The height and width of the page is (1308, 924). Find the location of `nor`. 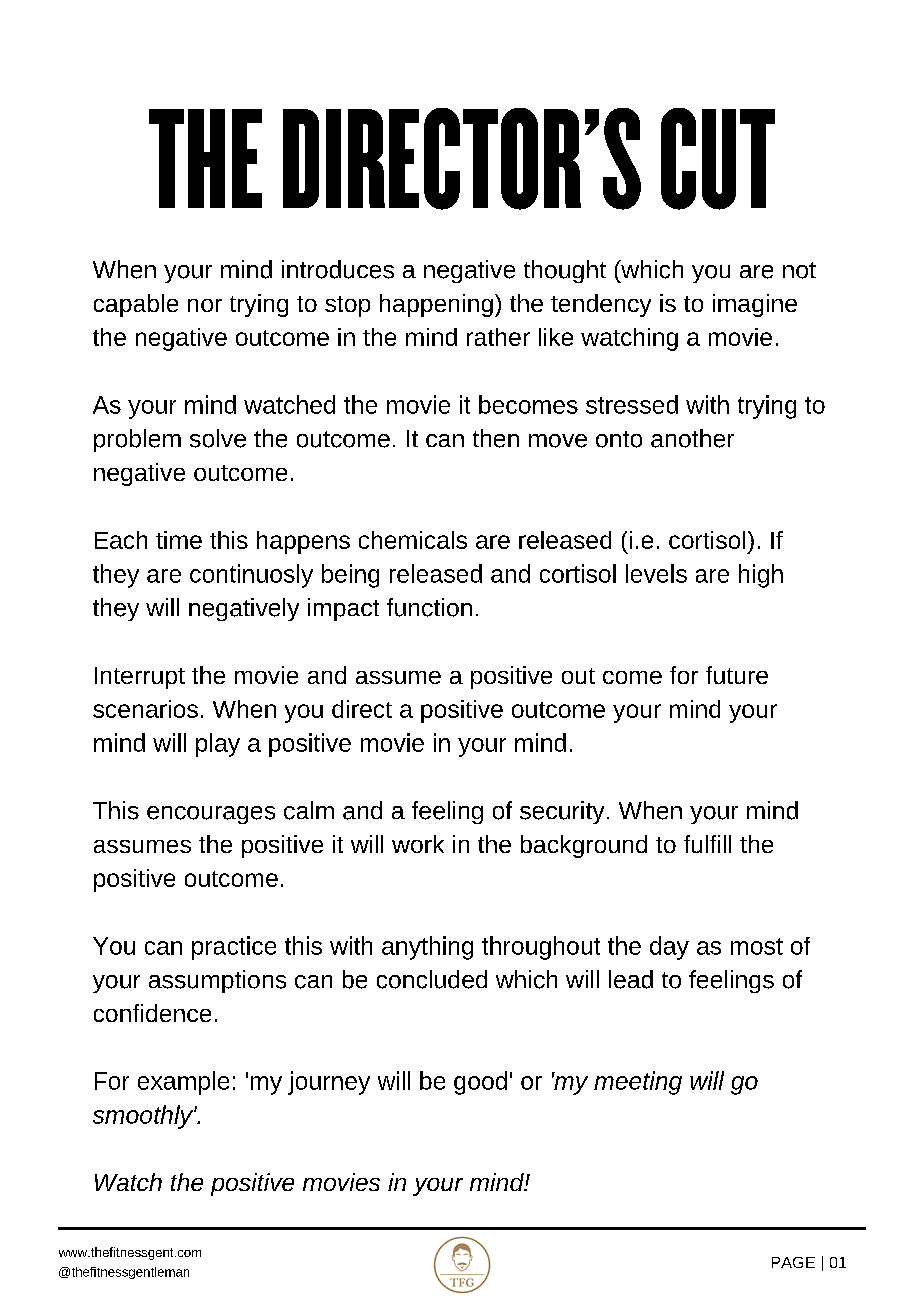

nor is located at coordinates (205, 305).
